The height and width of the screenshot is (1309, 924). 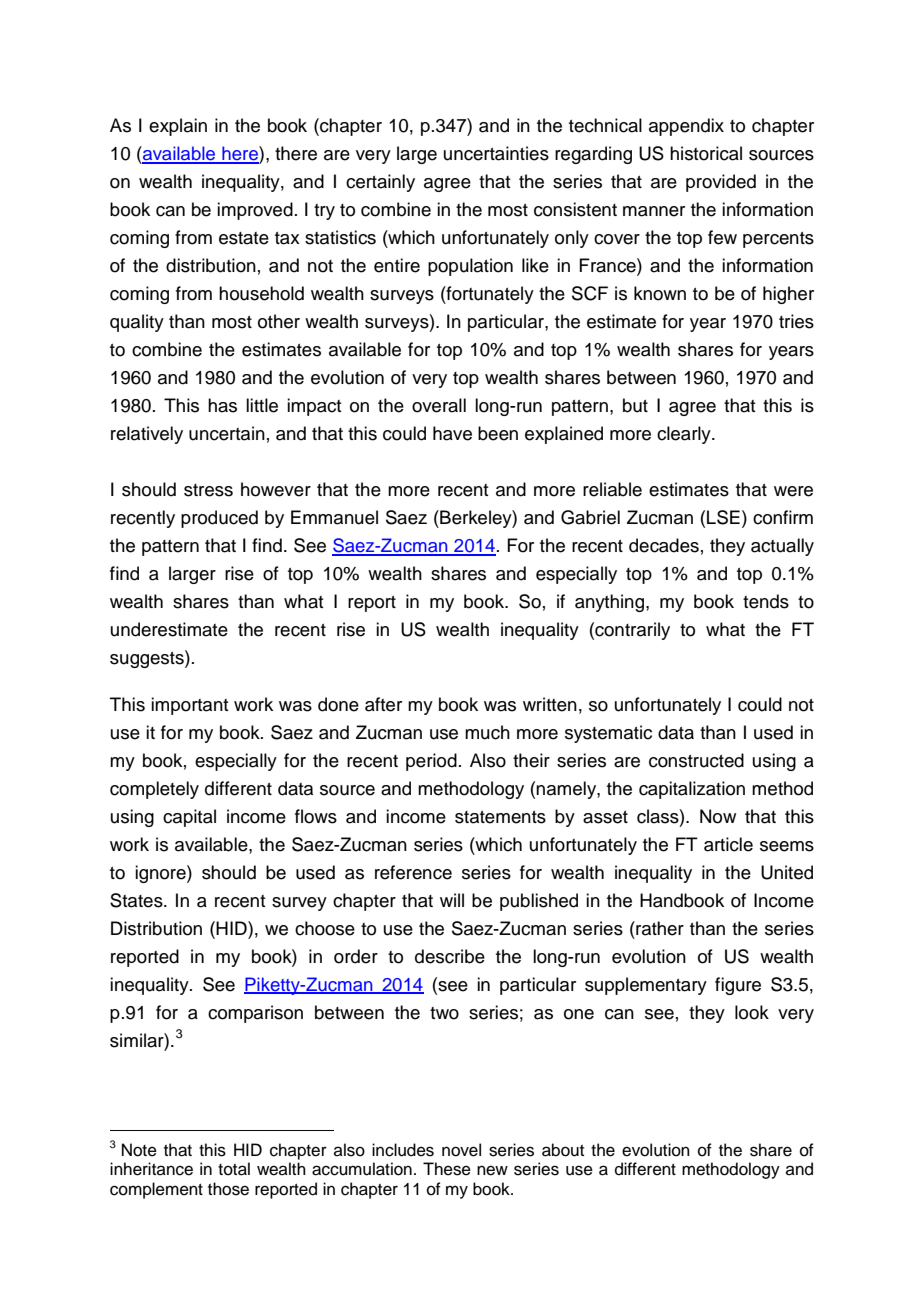 What do you see at coordinates (685, 435) in the screenshot?
I see `clearly` at bounding box center [685, 435].
